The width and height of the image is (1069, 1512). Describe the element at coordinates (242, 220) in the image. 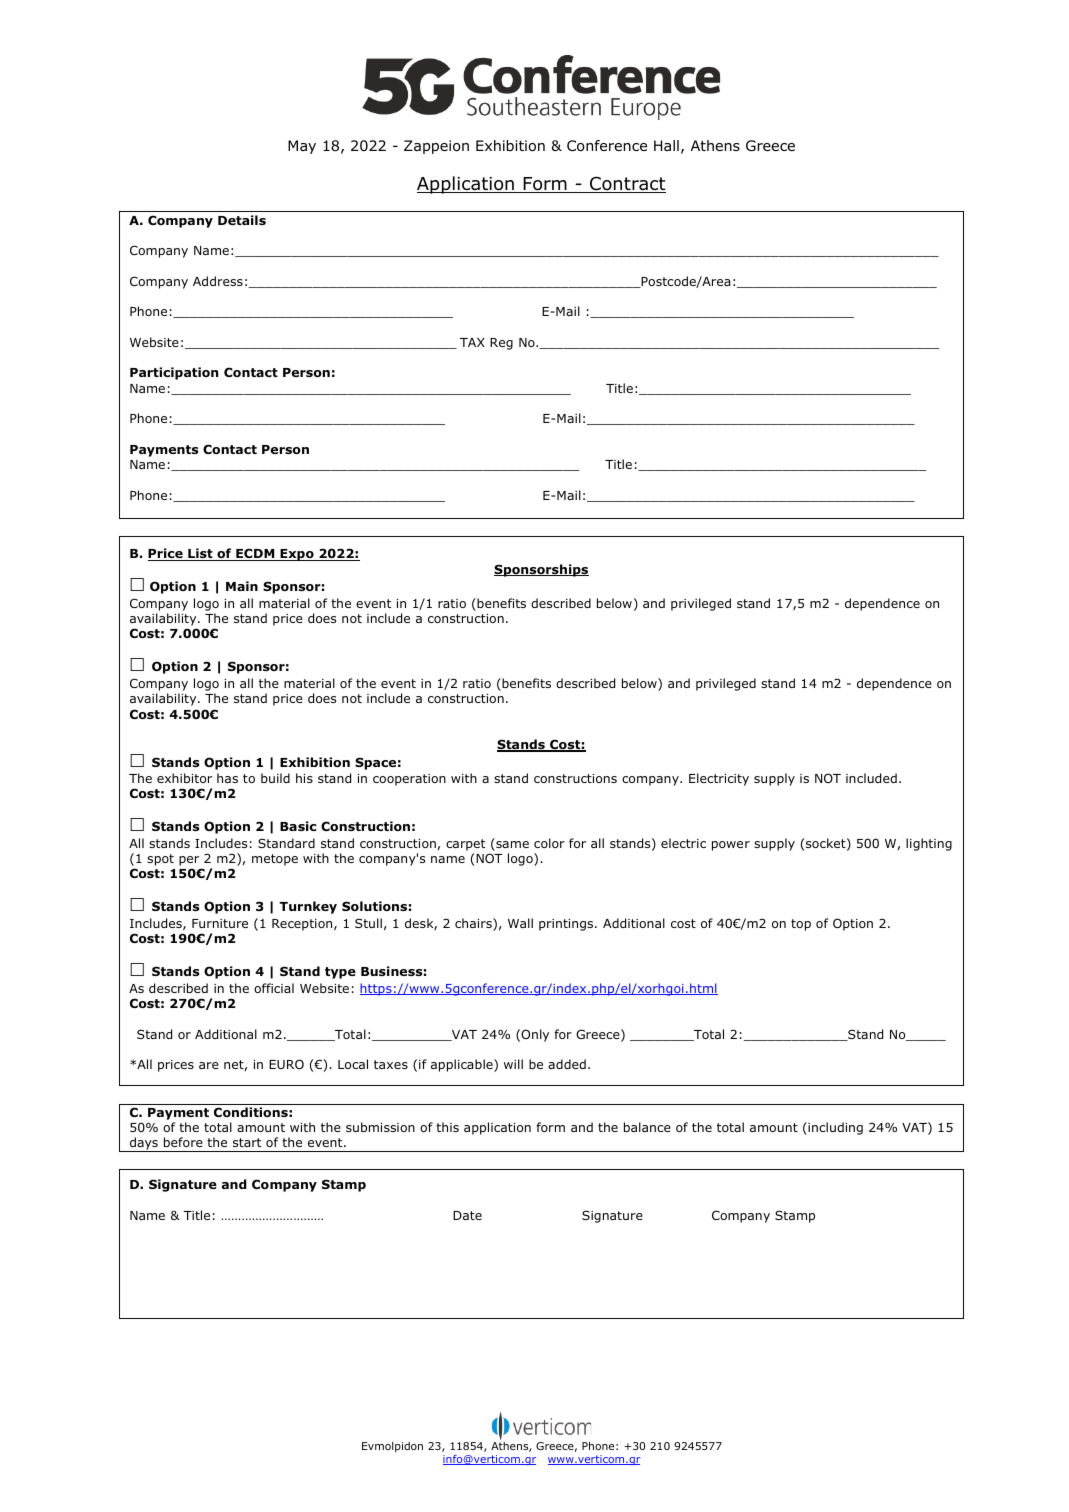

I see `Details` at that location.
